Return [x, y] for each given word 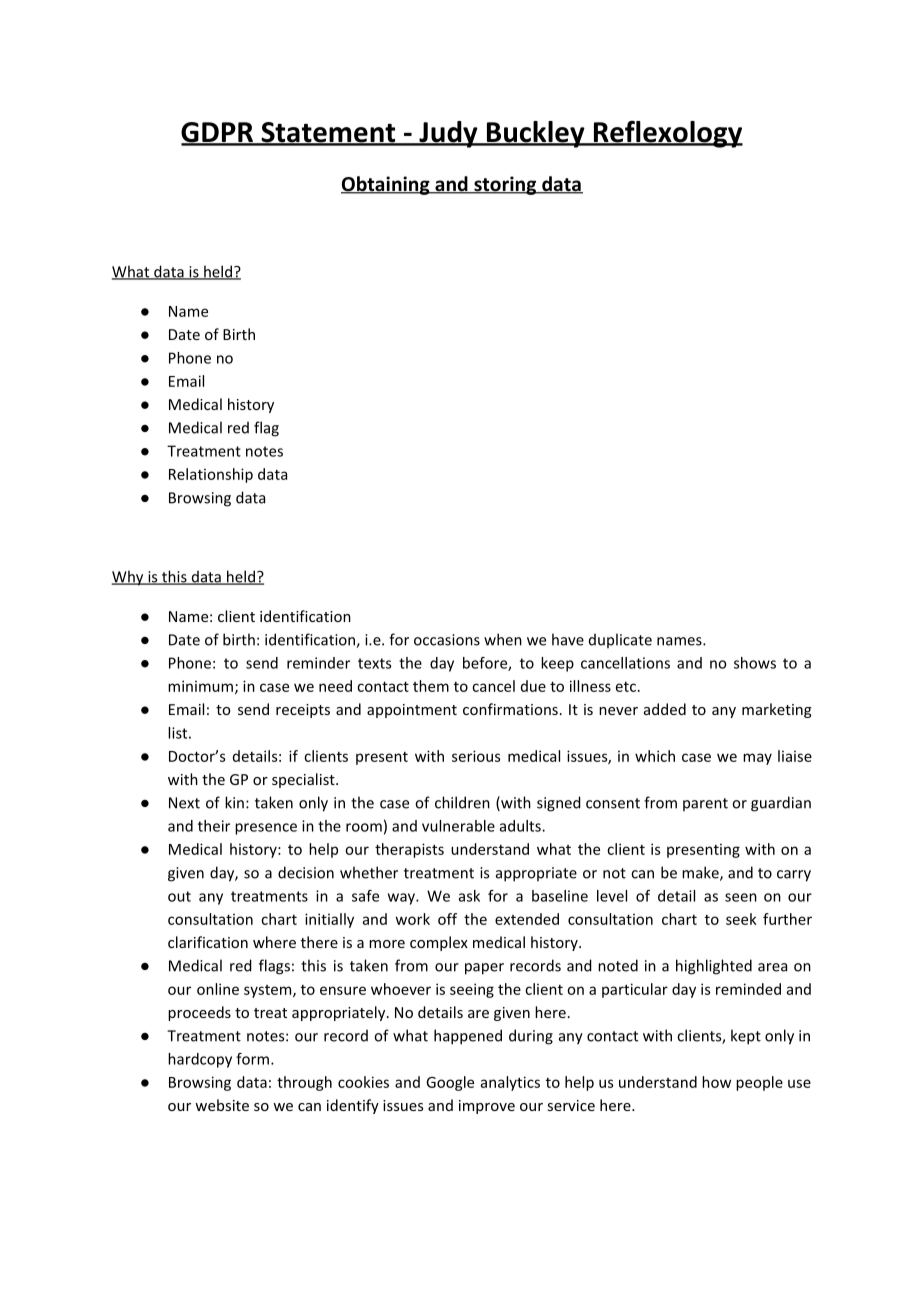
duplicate [620, 640]
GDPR [218, 133]
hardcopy [200, 1060]
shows [755, 663]
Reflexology [667, 134]
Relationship [211, 475]
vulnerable [458, 826]
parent [705, 804]
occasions [447, 640]
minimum [200, 686]
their [214, 826]
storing [505, 185]
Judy [448, 134]
